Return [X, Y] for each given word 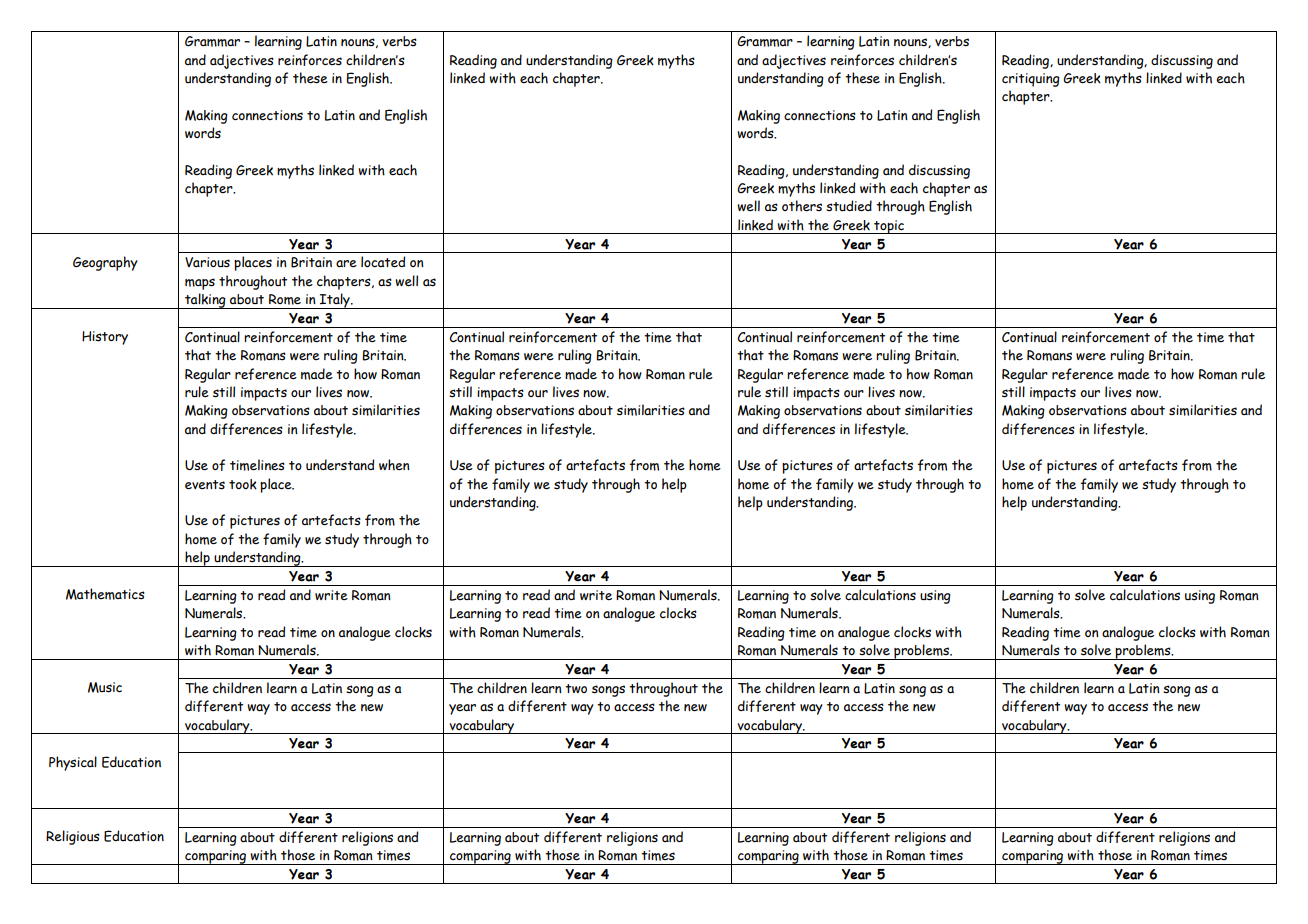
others [802, 206]
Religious [73, 837]
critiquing [1031, 80]
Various [207, 262]
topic [889, 227]
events [205, 485]
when [394, 465]
